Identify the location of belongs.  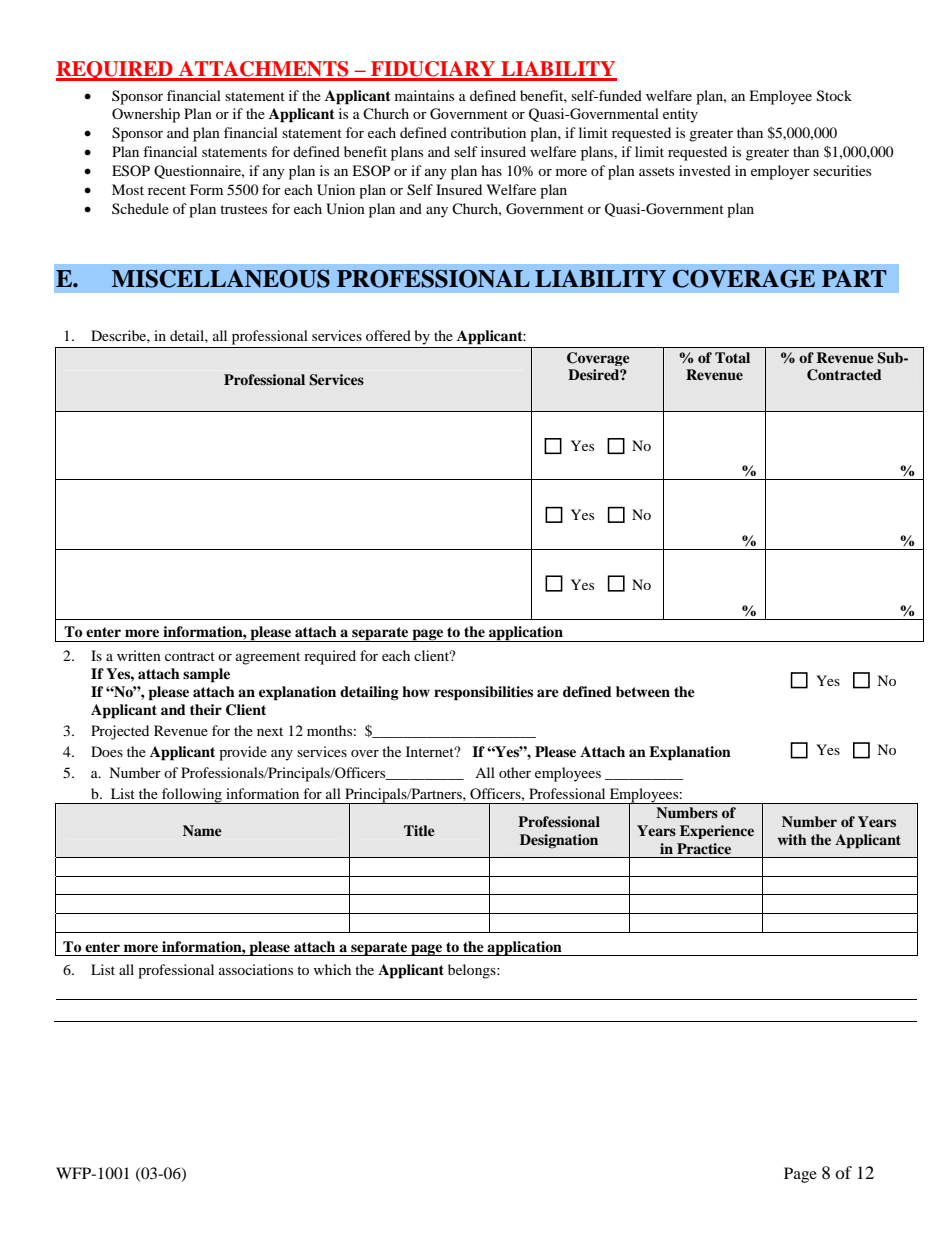
(473, 971).
